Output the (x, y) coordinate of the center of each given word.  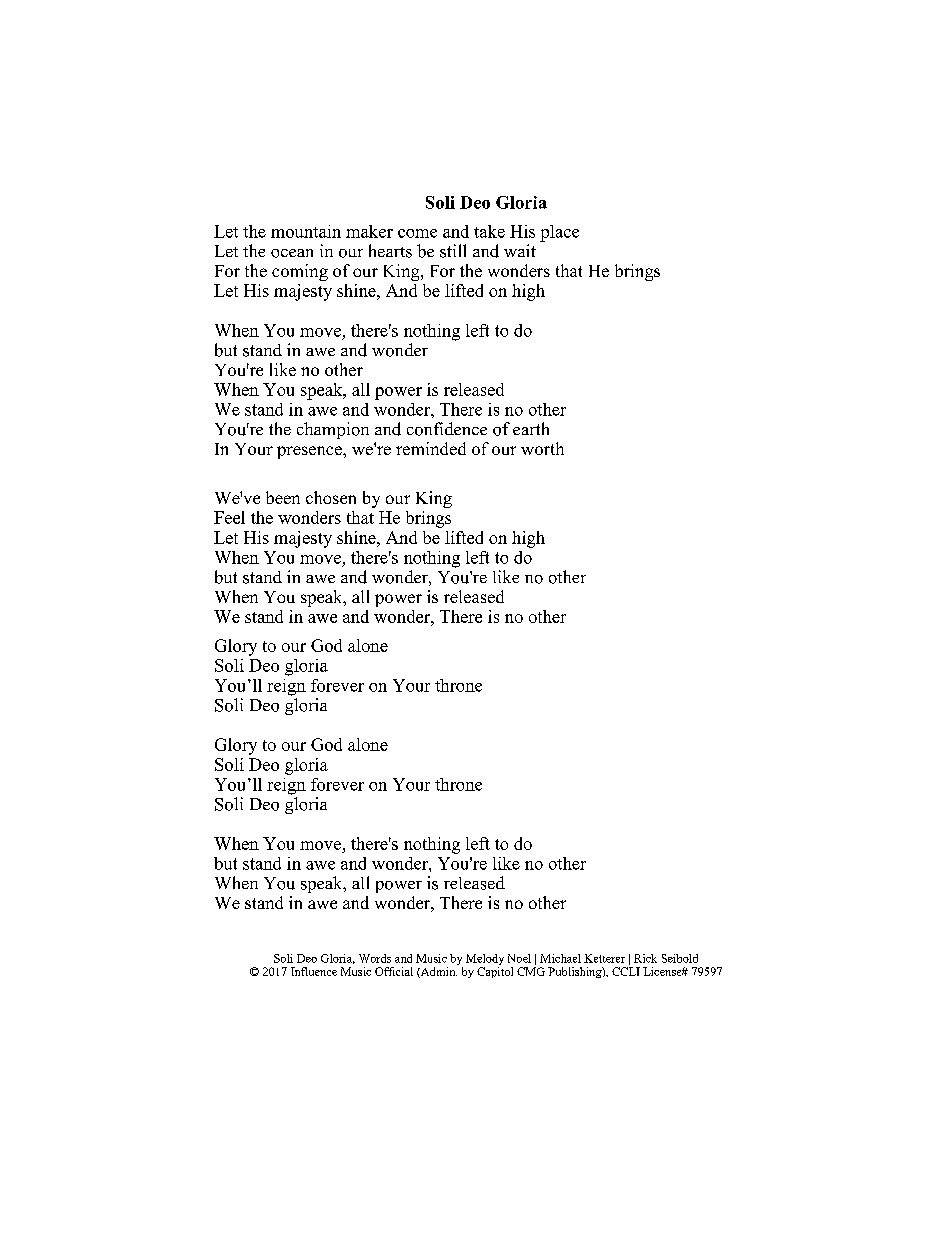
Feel (229, 517)
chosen (331, 497)
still (453, 251)
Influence (314, 971)
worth (542, 448)
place (559, 233)
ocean (292, 253)
